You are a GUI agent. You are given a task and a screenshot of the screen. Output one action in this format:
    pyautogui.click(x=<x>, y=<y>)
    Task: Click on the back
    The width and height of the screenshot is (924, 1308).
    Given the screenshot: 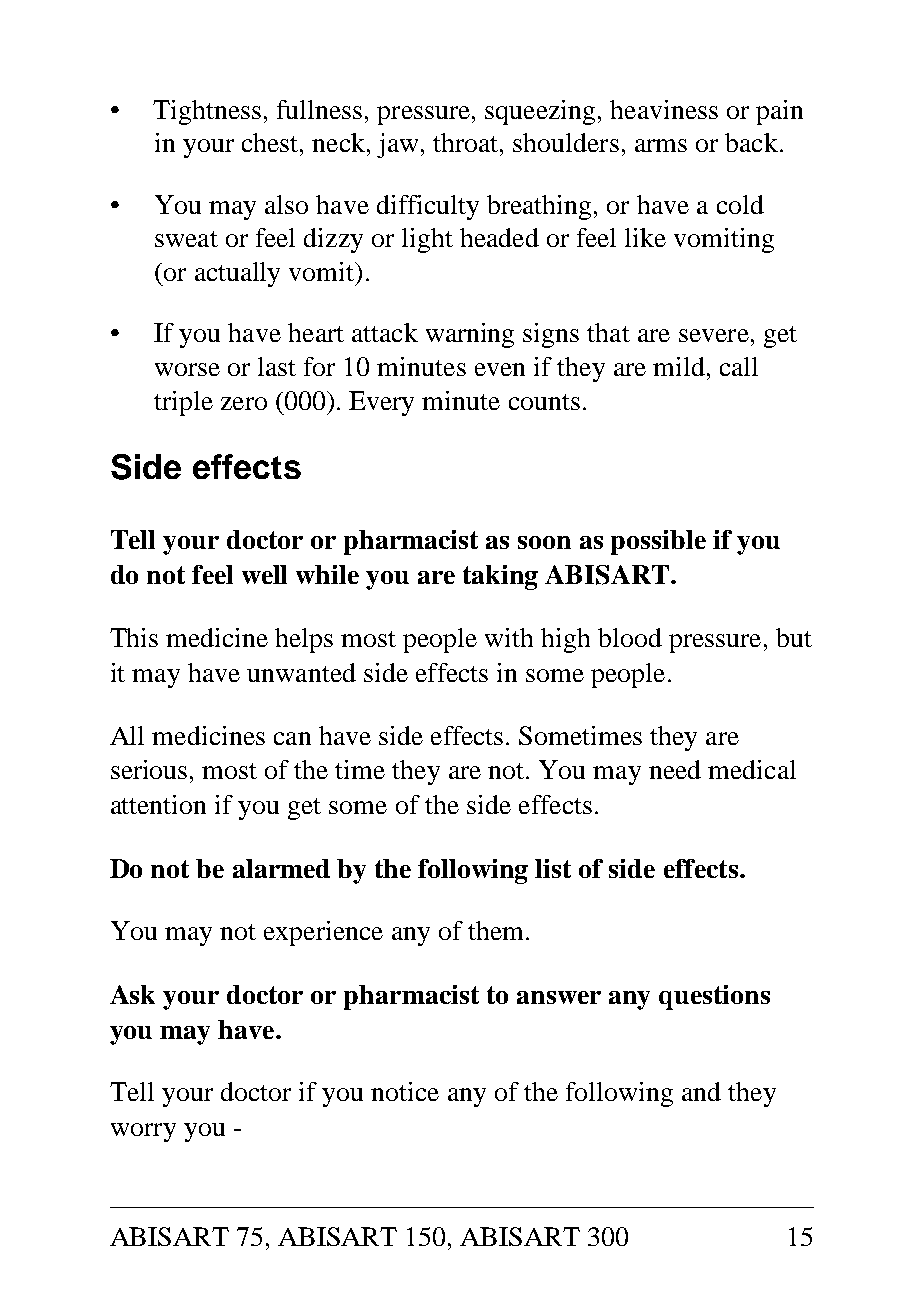 What is the action you would take?
    pyautogui.click(x=751, y=142)
